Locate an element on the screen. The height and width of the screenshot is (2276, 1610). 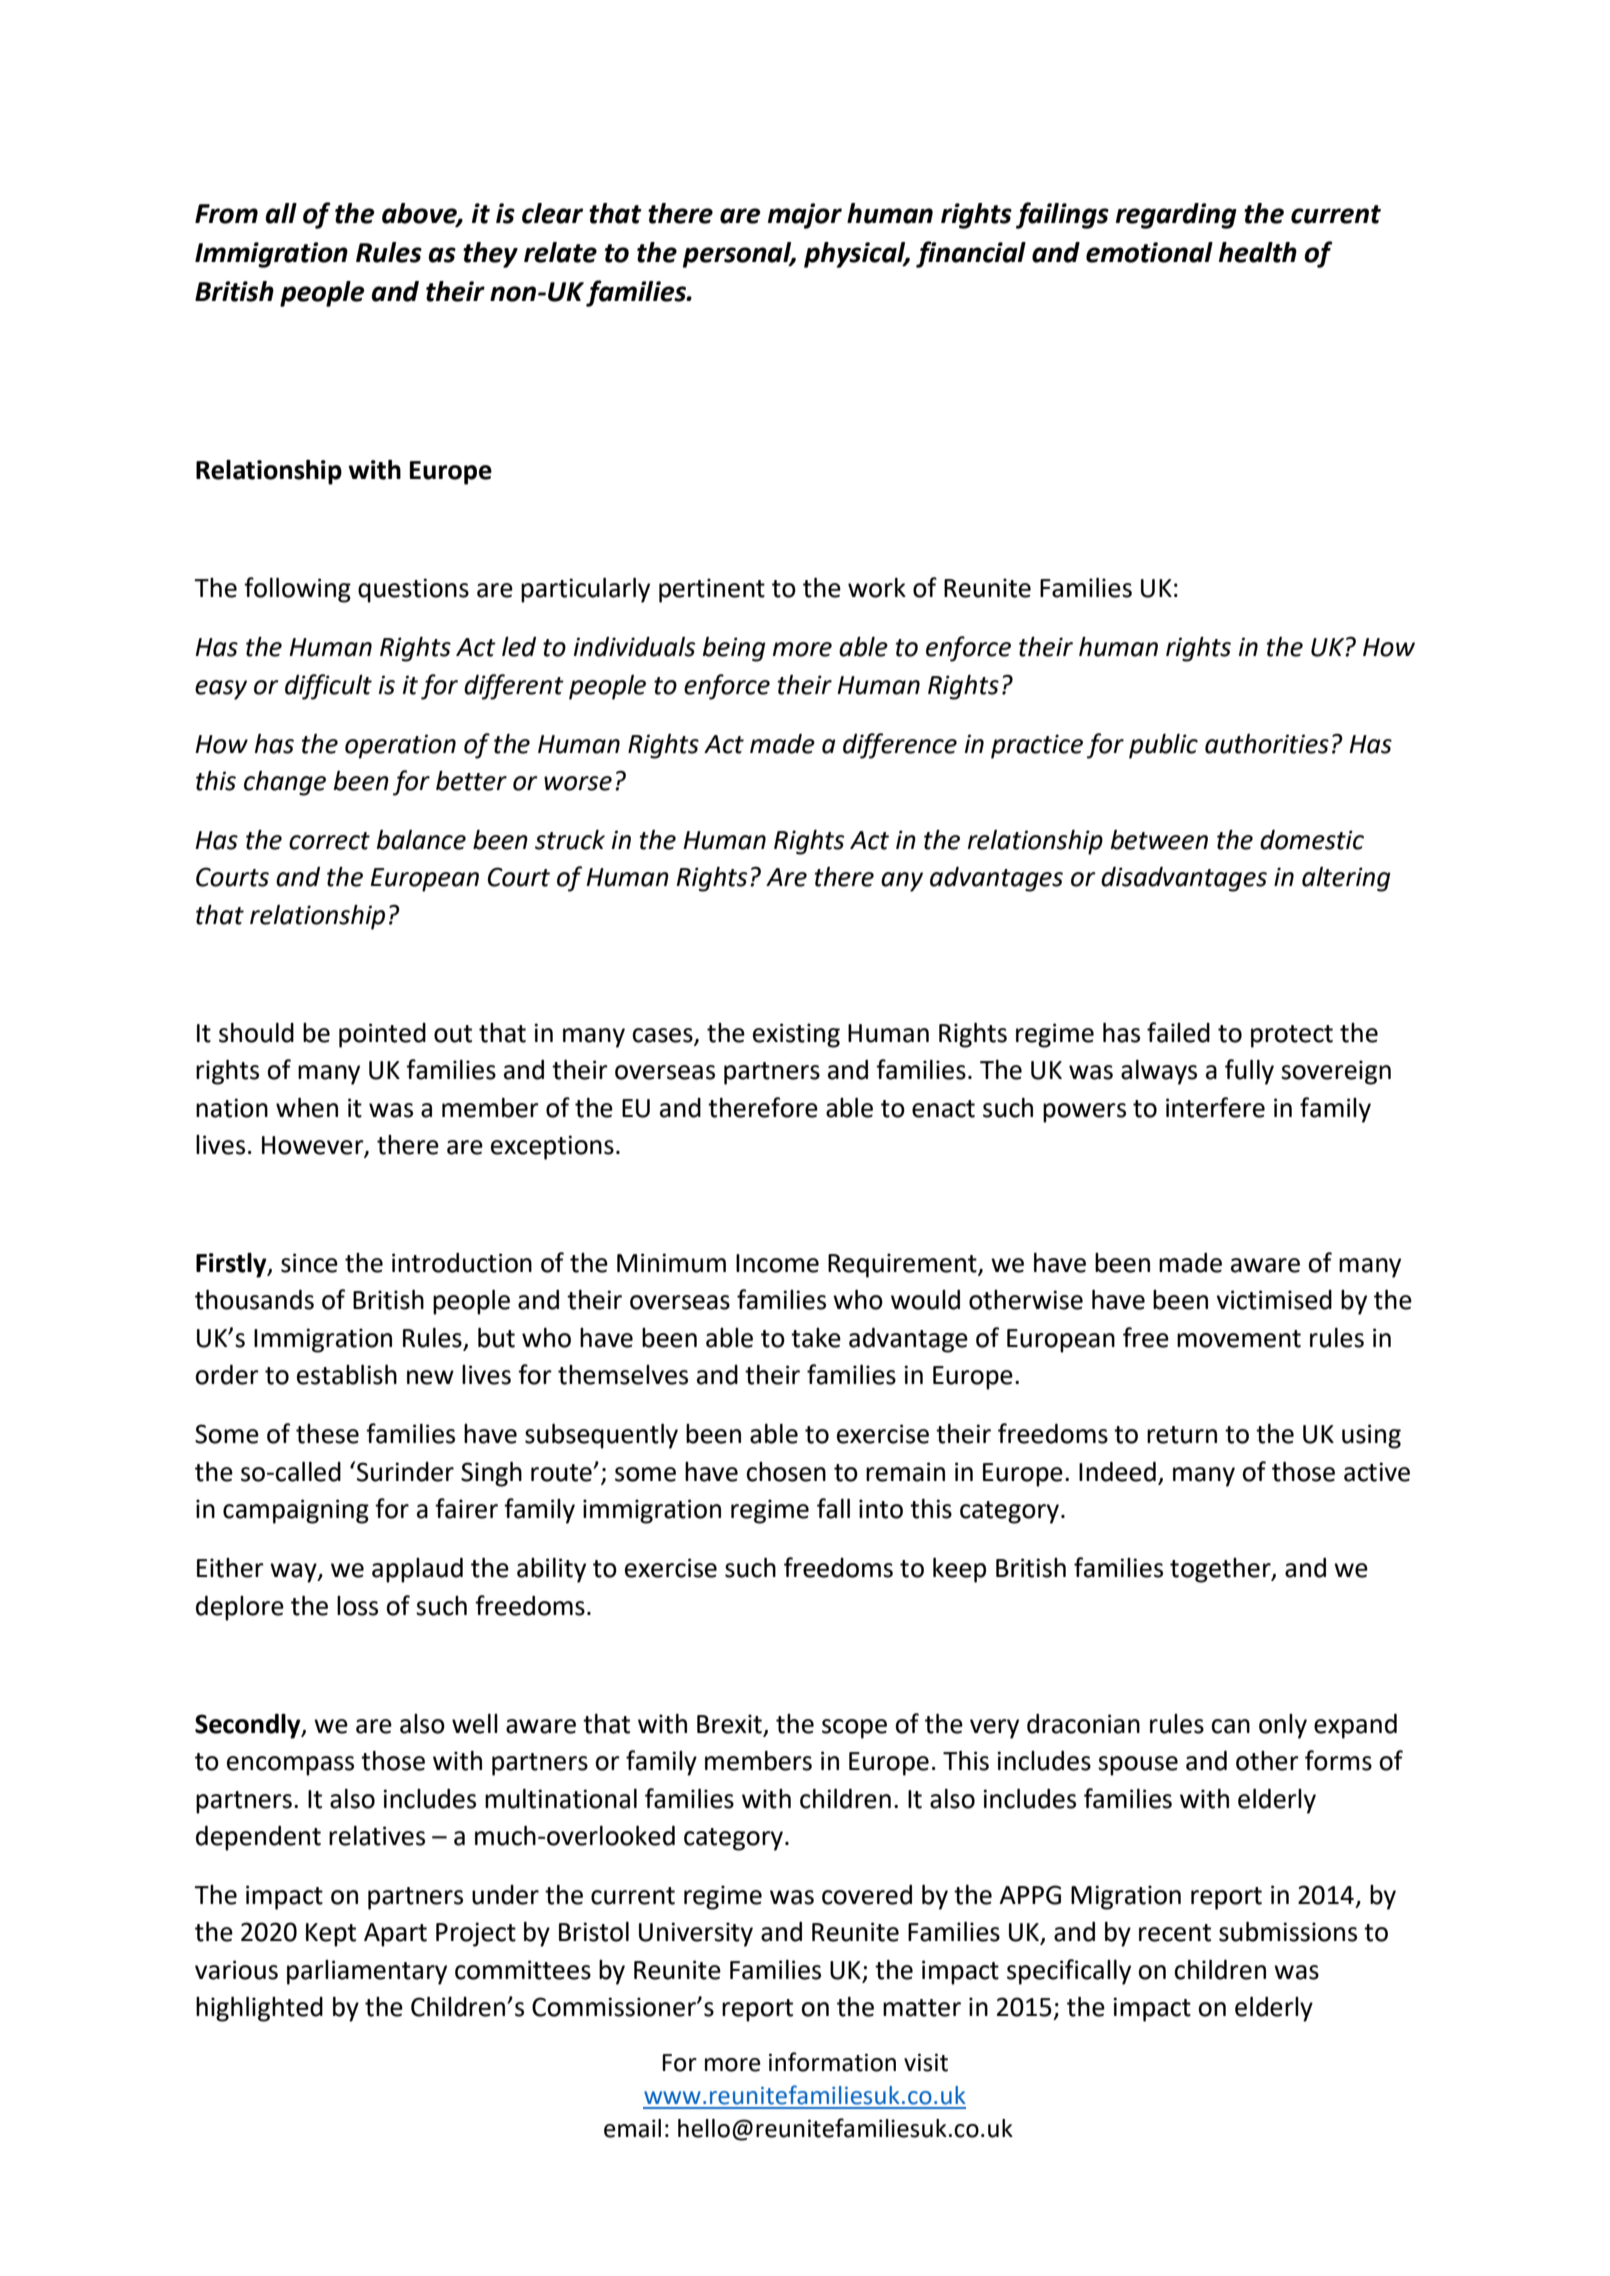
operation is located at coordinates (400, 746).
